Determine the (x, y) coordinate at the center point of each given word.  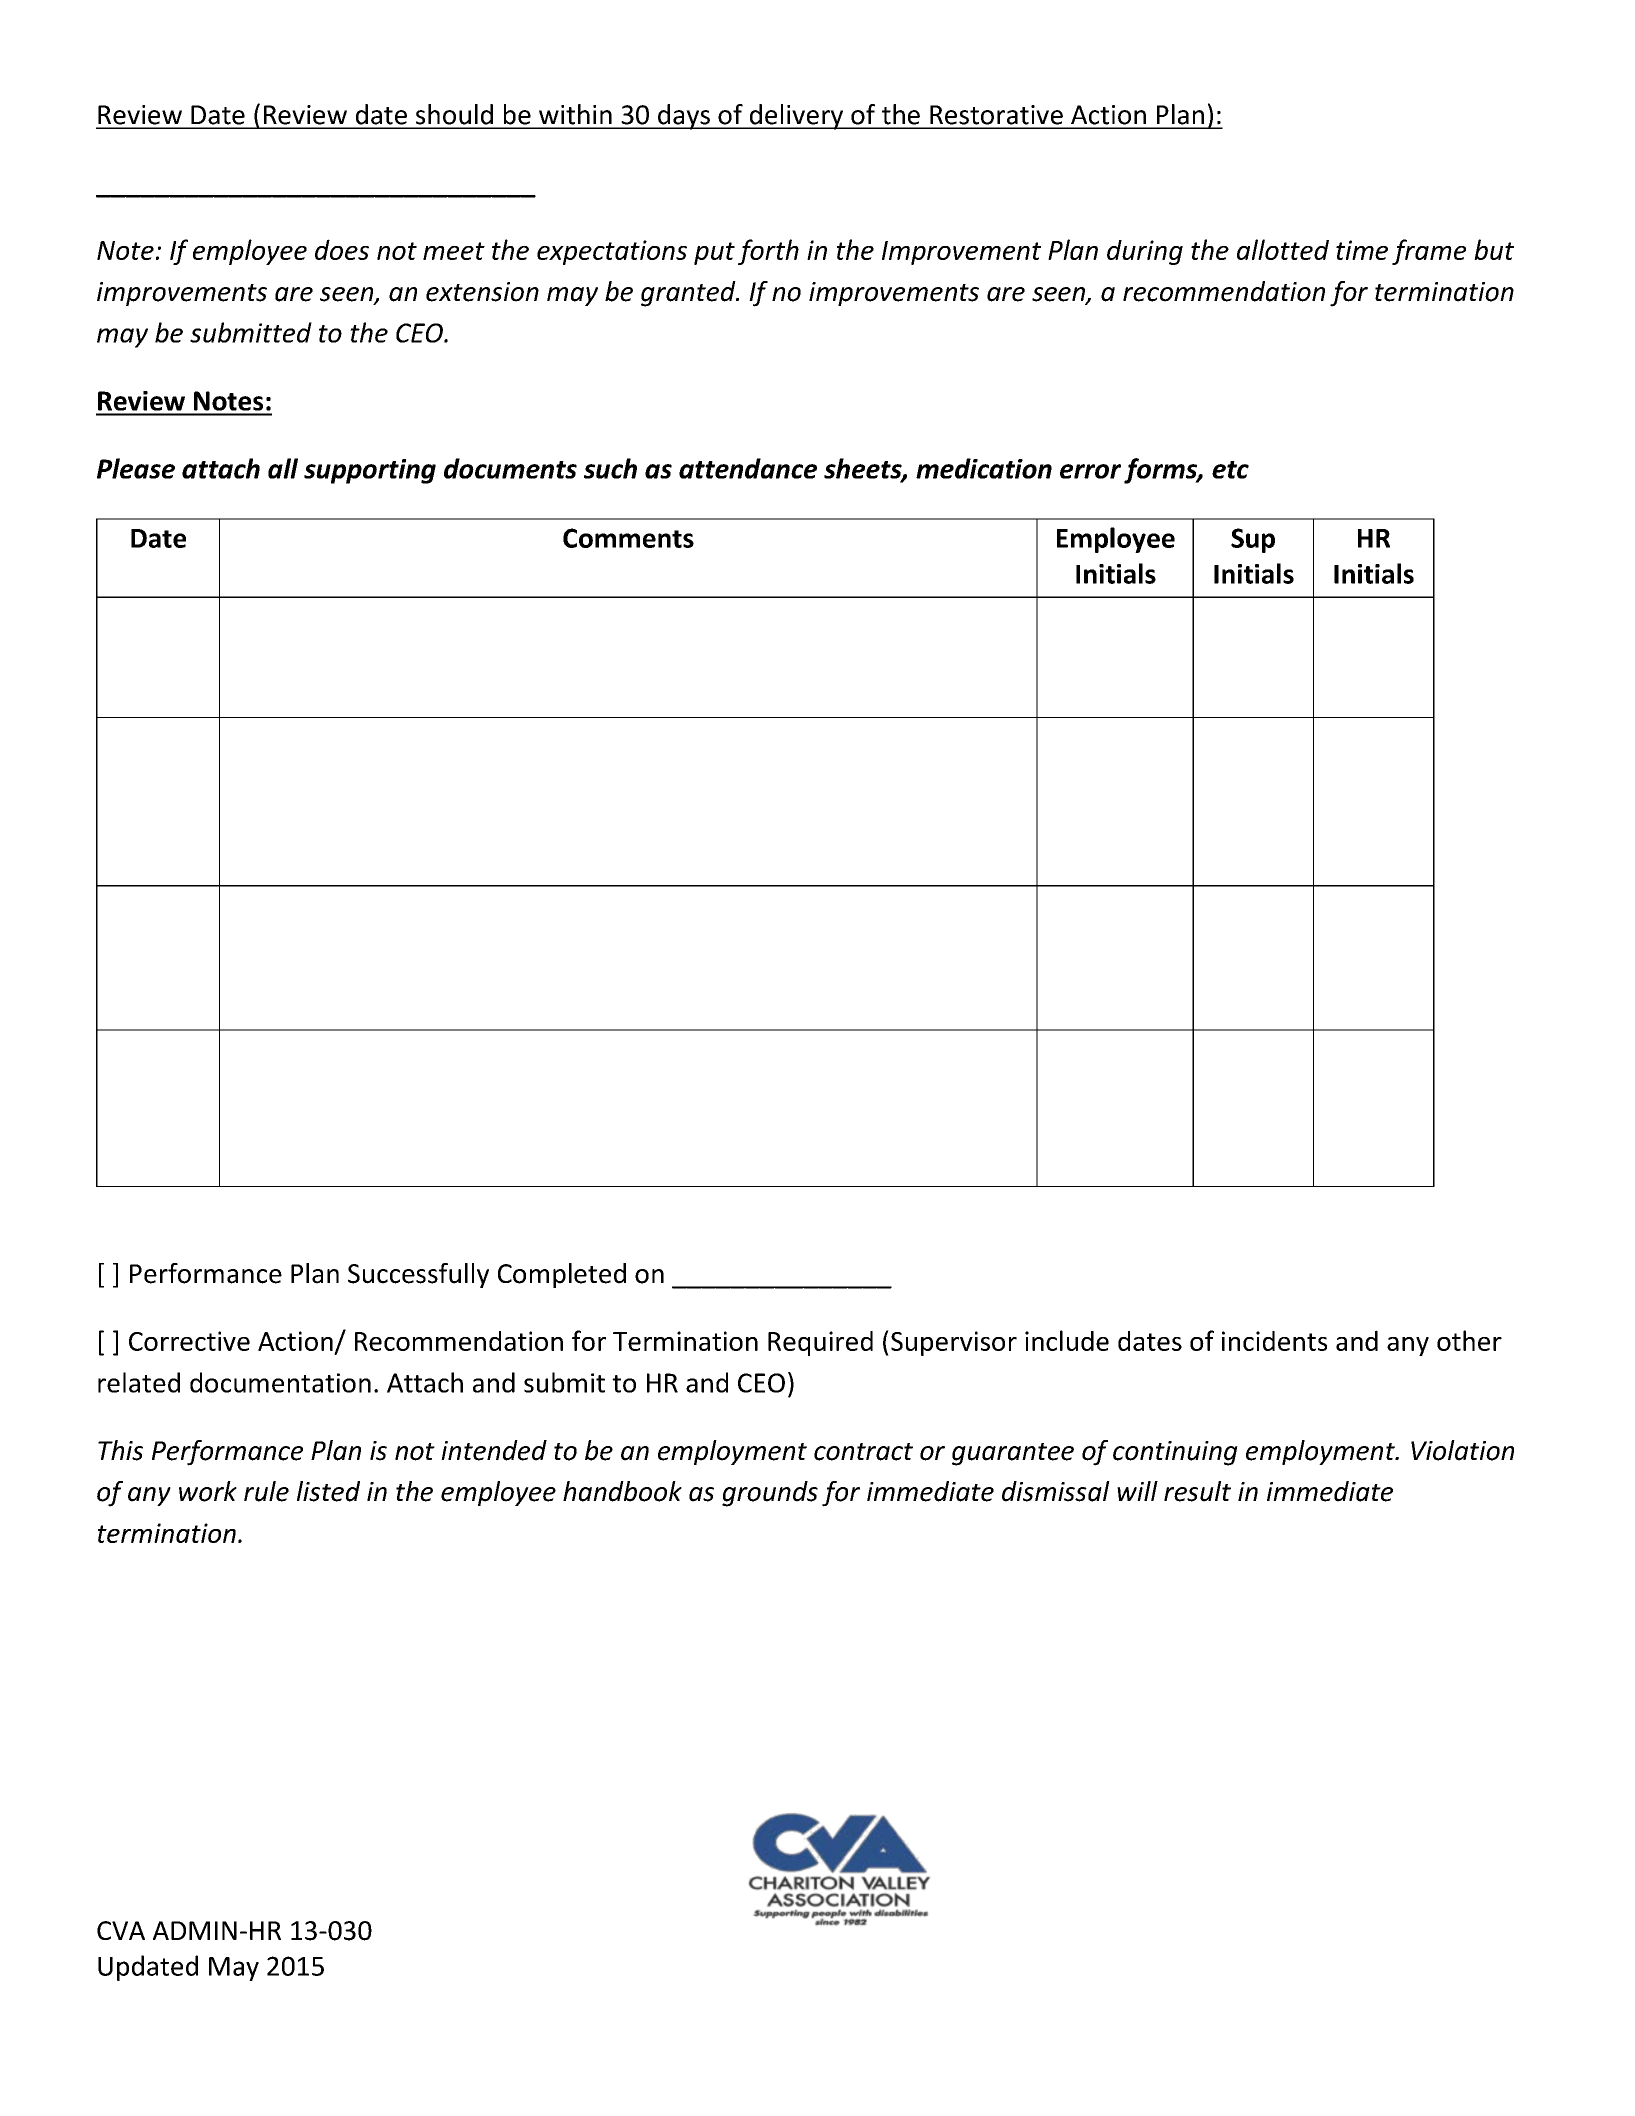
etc (1230, 470)
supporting (370, 471)
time (1362, 250)
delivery (796, 117)
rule (266, 1491)
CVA (121, 1930)
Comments (628, 538)
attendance (748, 468)
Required (820, 1343)
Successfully (418, 1275)
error (1090, 471)
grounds (770, 1494)
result (1197, 1491)
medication (984, 468)
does (342, 249)
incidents (1274, 1341)
